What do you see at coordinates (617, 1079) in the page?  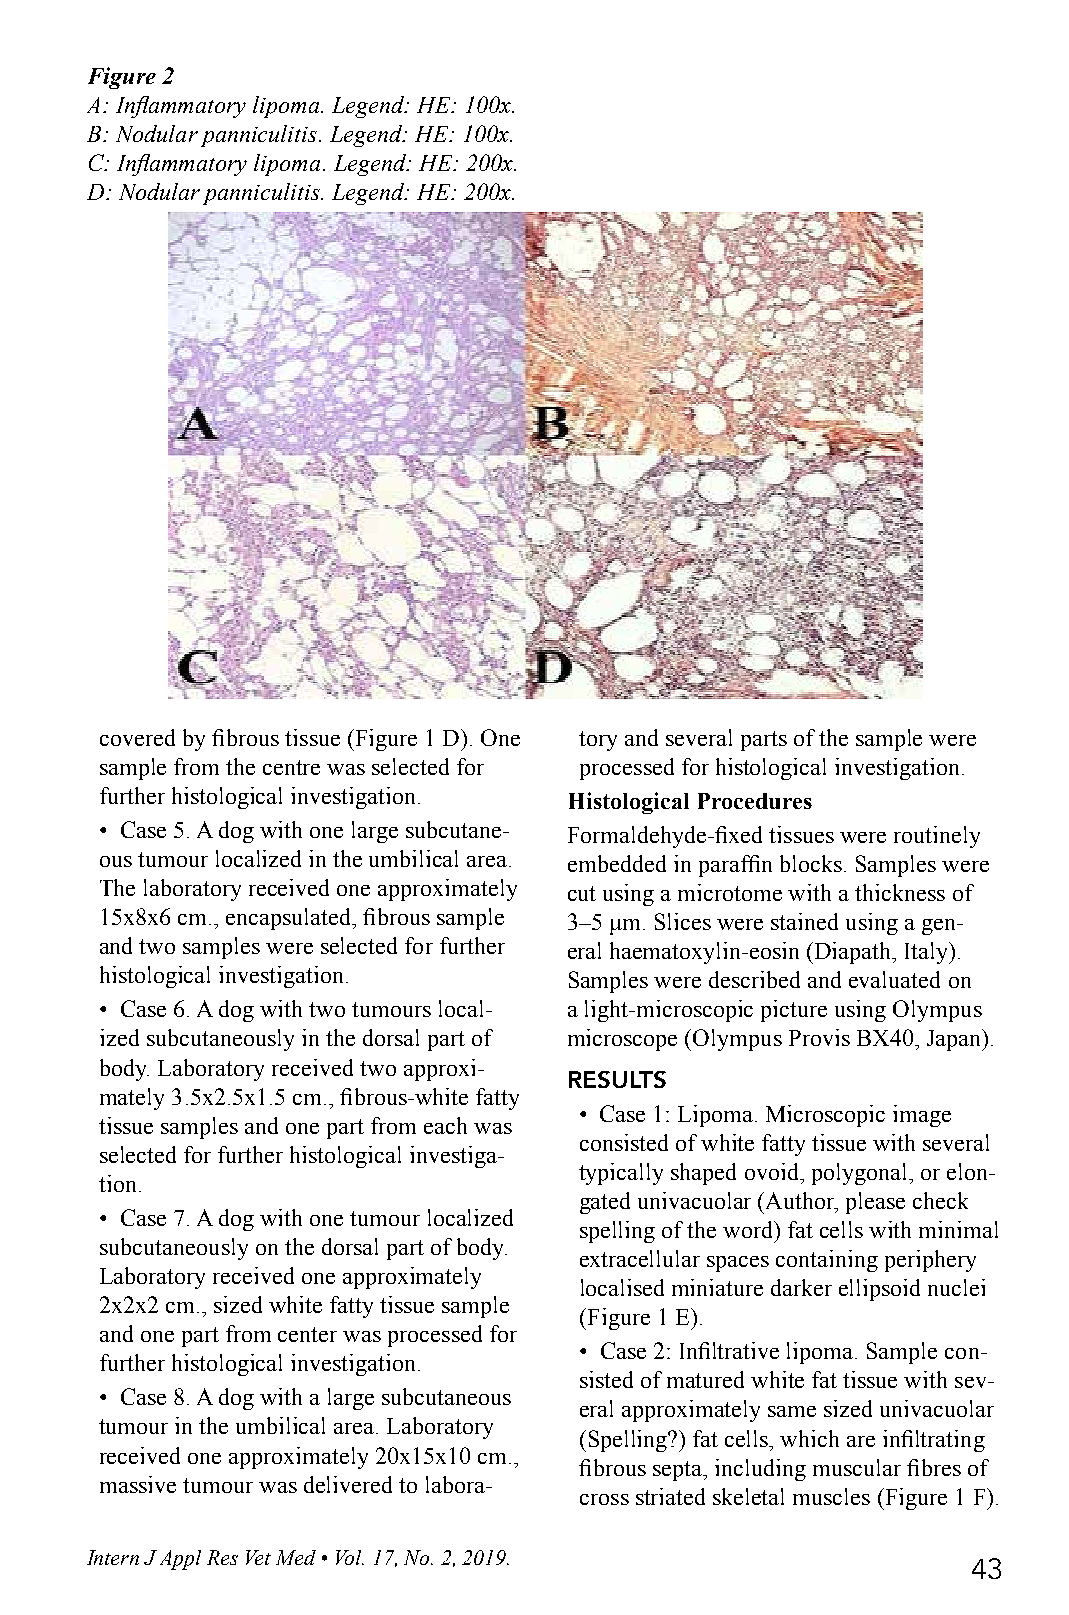 I see `RESULTS` at bounding box center [617, 1079].
